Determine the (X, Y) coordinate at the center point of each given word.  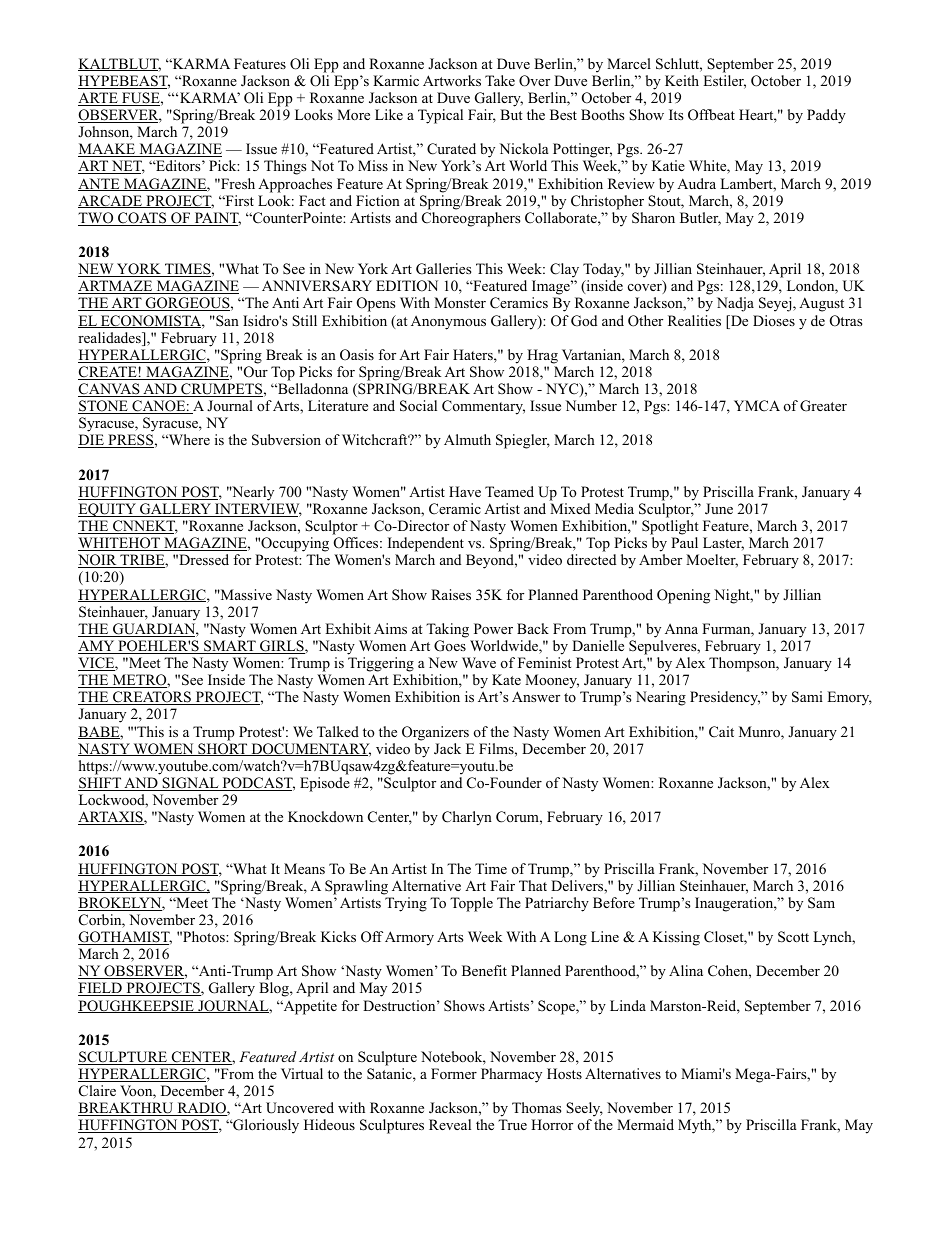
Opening (683, 596)
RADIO (201, 1109)
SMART (230, 647)
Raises (451, 594)
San (226, 321)
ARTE (99, 99)
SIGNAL (190, 784)
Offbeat (711, 115)
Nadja (735, 304)
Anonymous (448, 323)
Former (454, 1073)
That (533, 885)
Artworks (452, 81)
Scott (793, 937)
